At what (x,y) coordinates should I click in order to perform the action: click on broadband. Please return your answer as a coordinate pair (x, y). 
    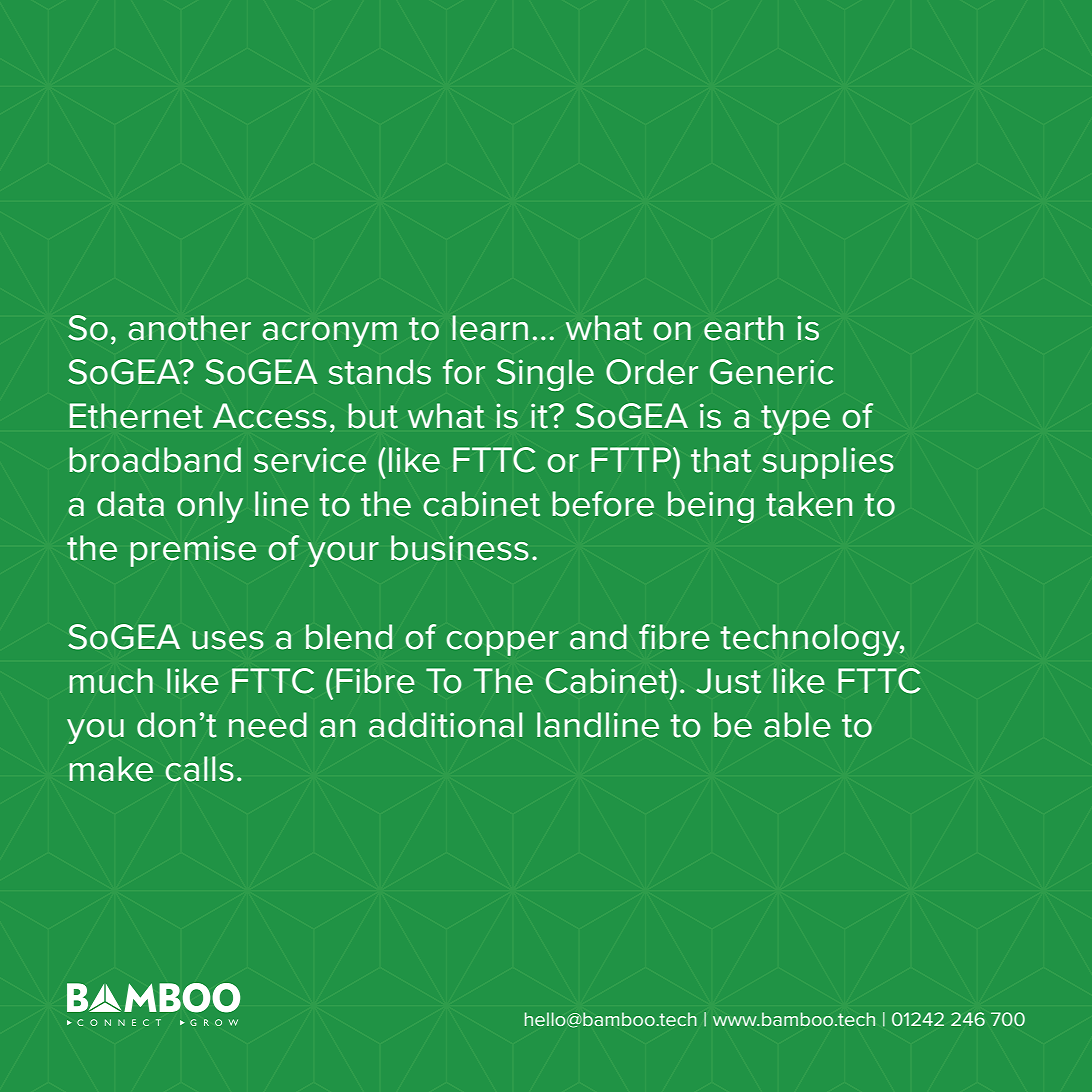
    Looking at the image, I should click on (155, 460).
